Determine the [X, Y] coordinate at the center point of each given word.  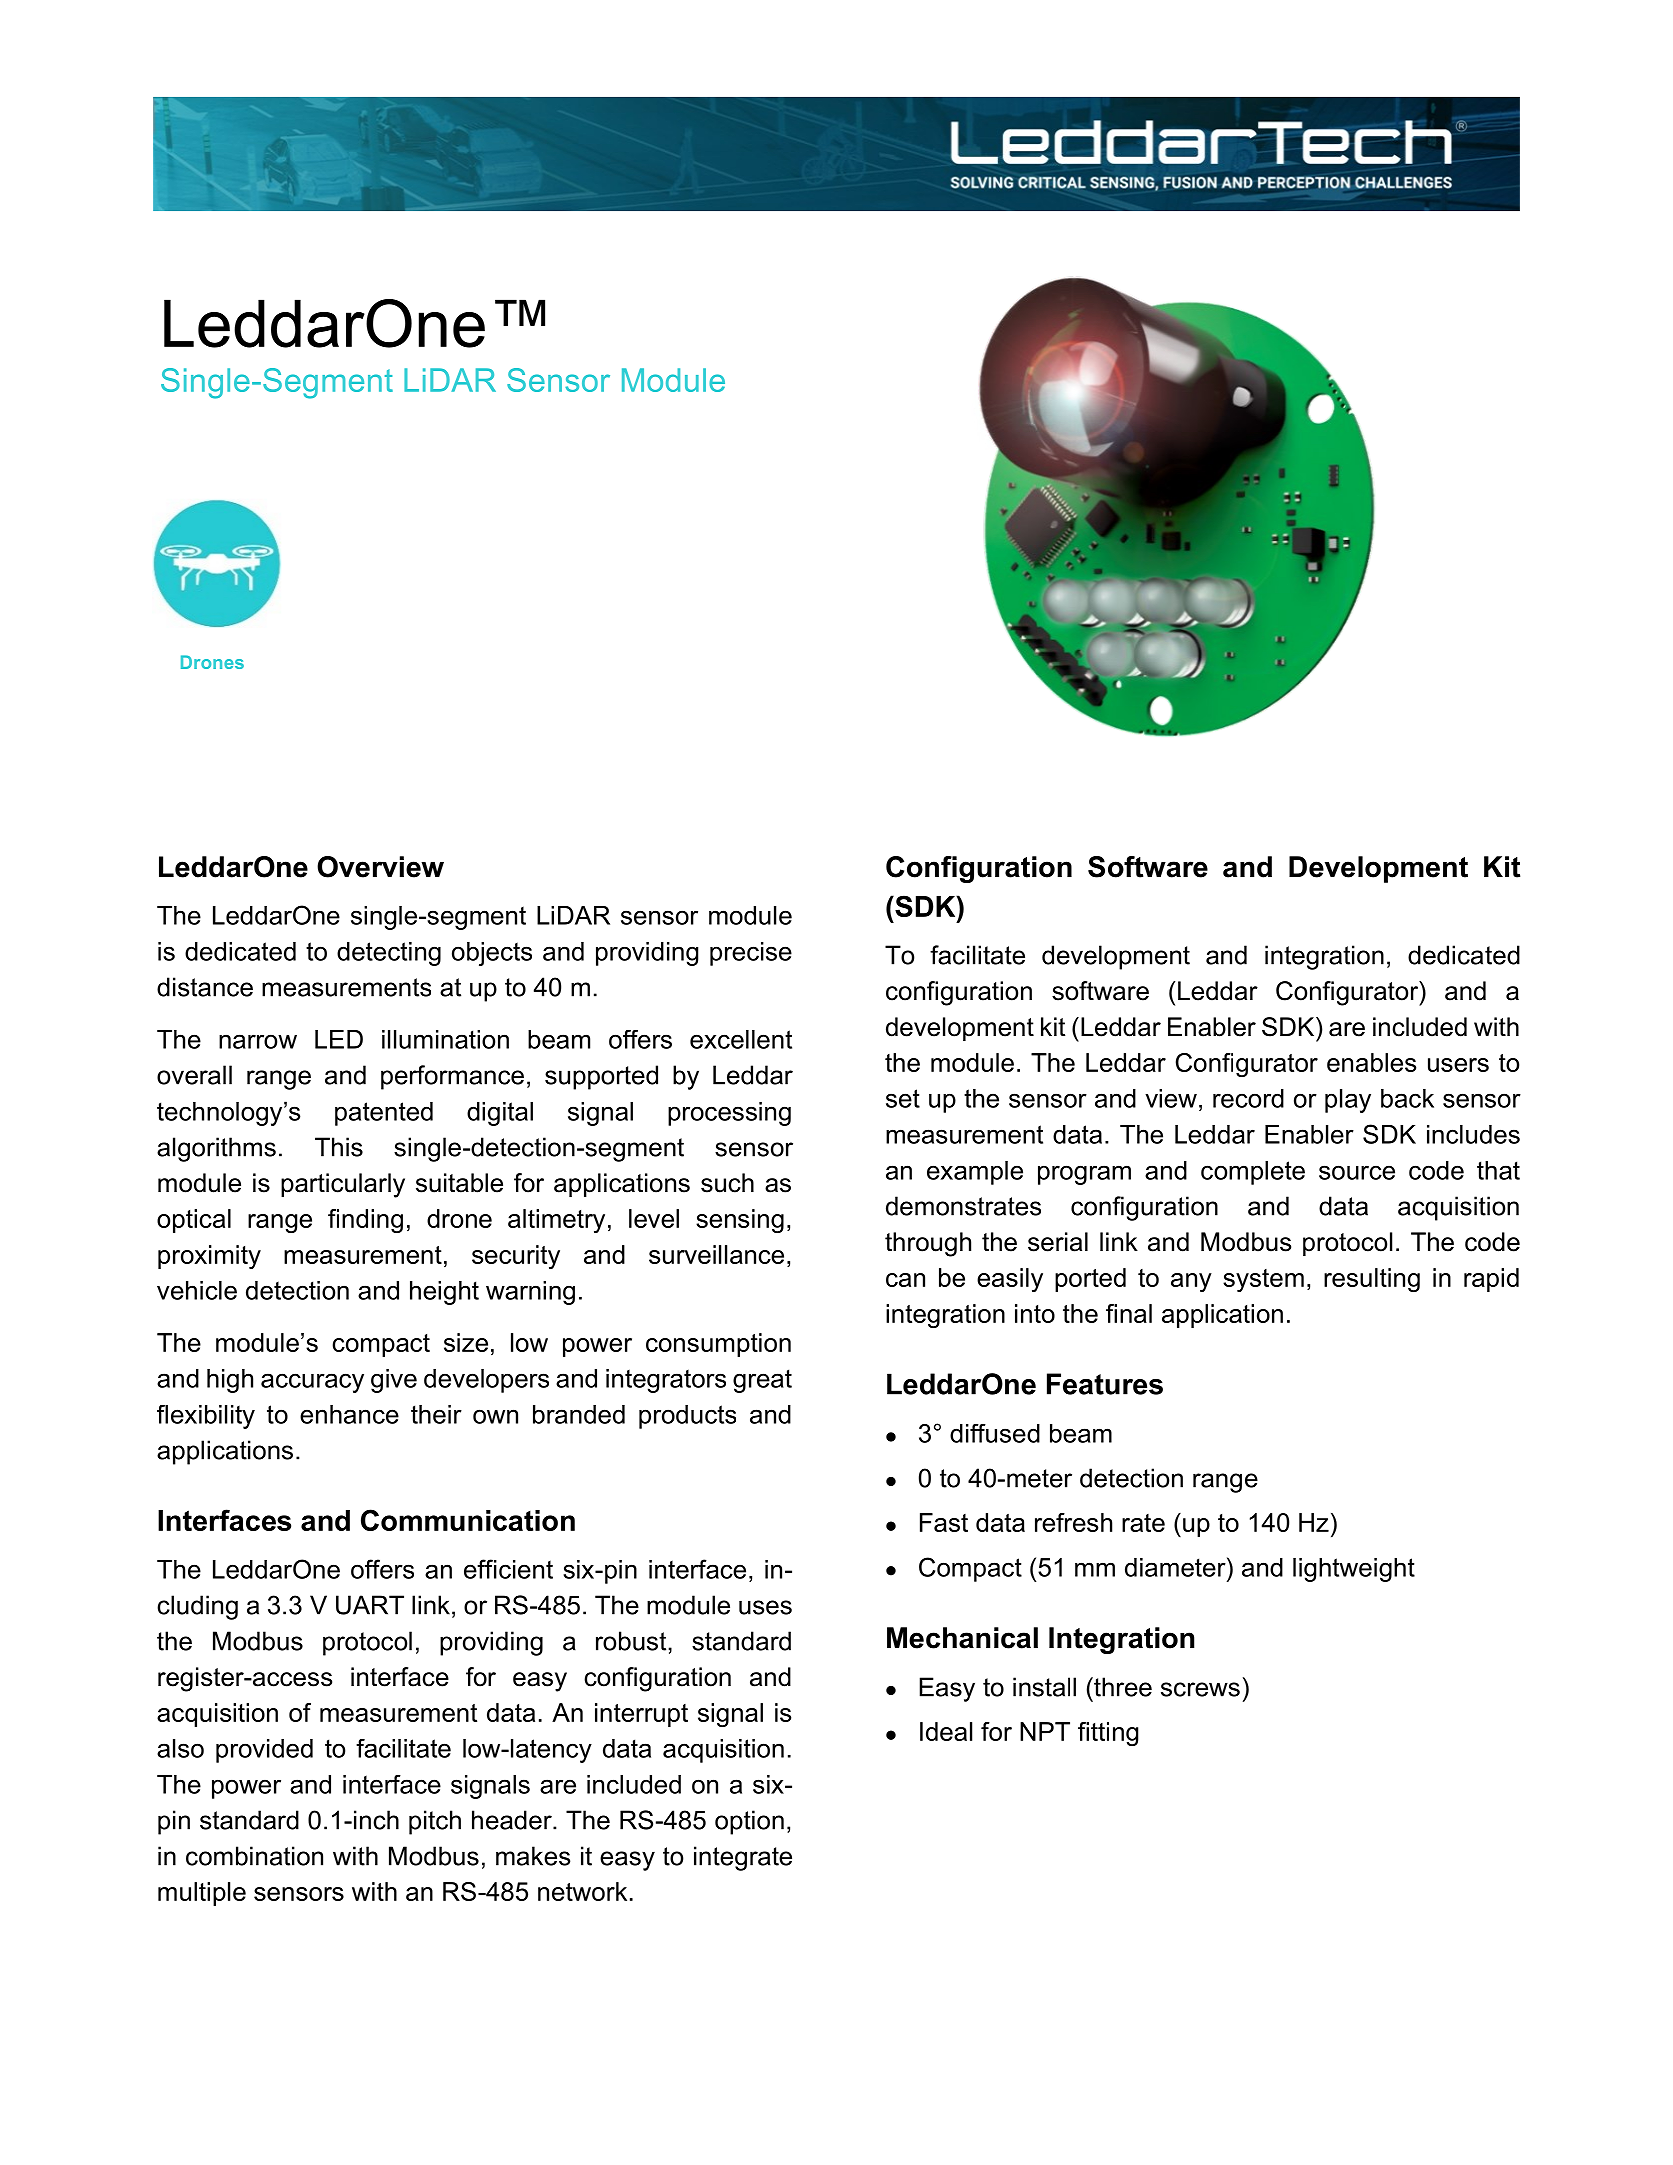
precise [751, 954]
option [749, 1822]
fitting [1108, 1734]
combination [254, 1856]
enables [1371, 1062]
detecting [389, 954]
